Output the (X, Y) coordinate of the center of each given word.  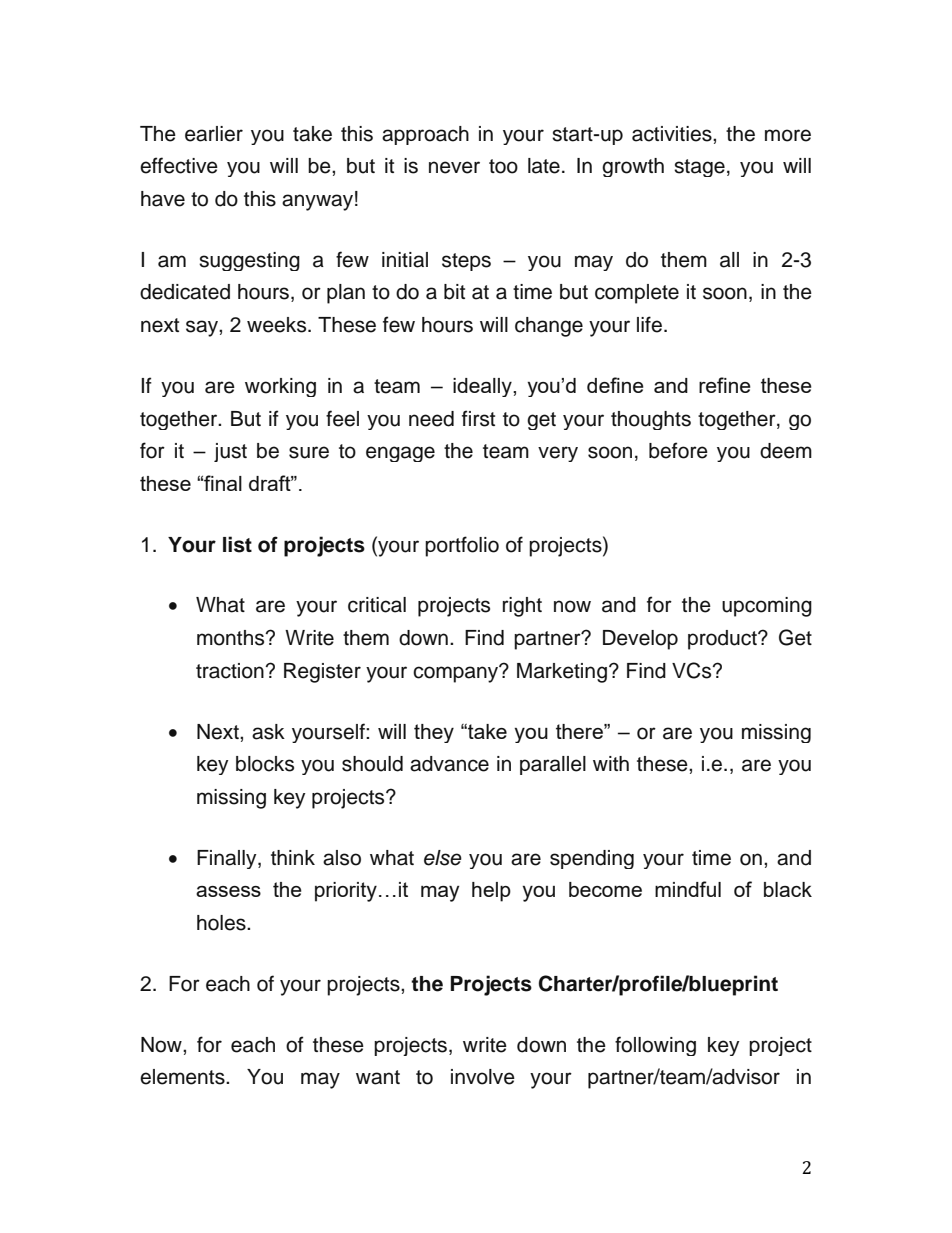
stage (699, 168)
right (522, 607)
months (232, 638)
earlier (214, 134)
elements (183, 1077)
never (454, 167)
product (723, 640)
